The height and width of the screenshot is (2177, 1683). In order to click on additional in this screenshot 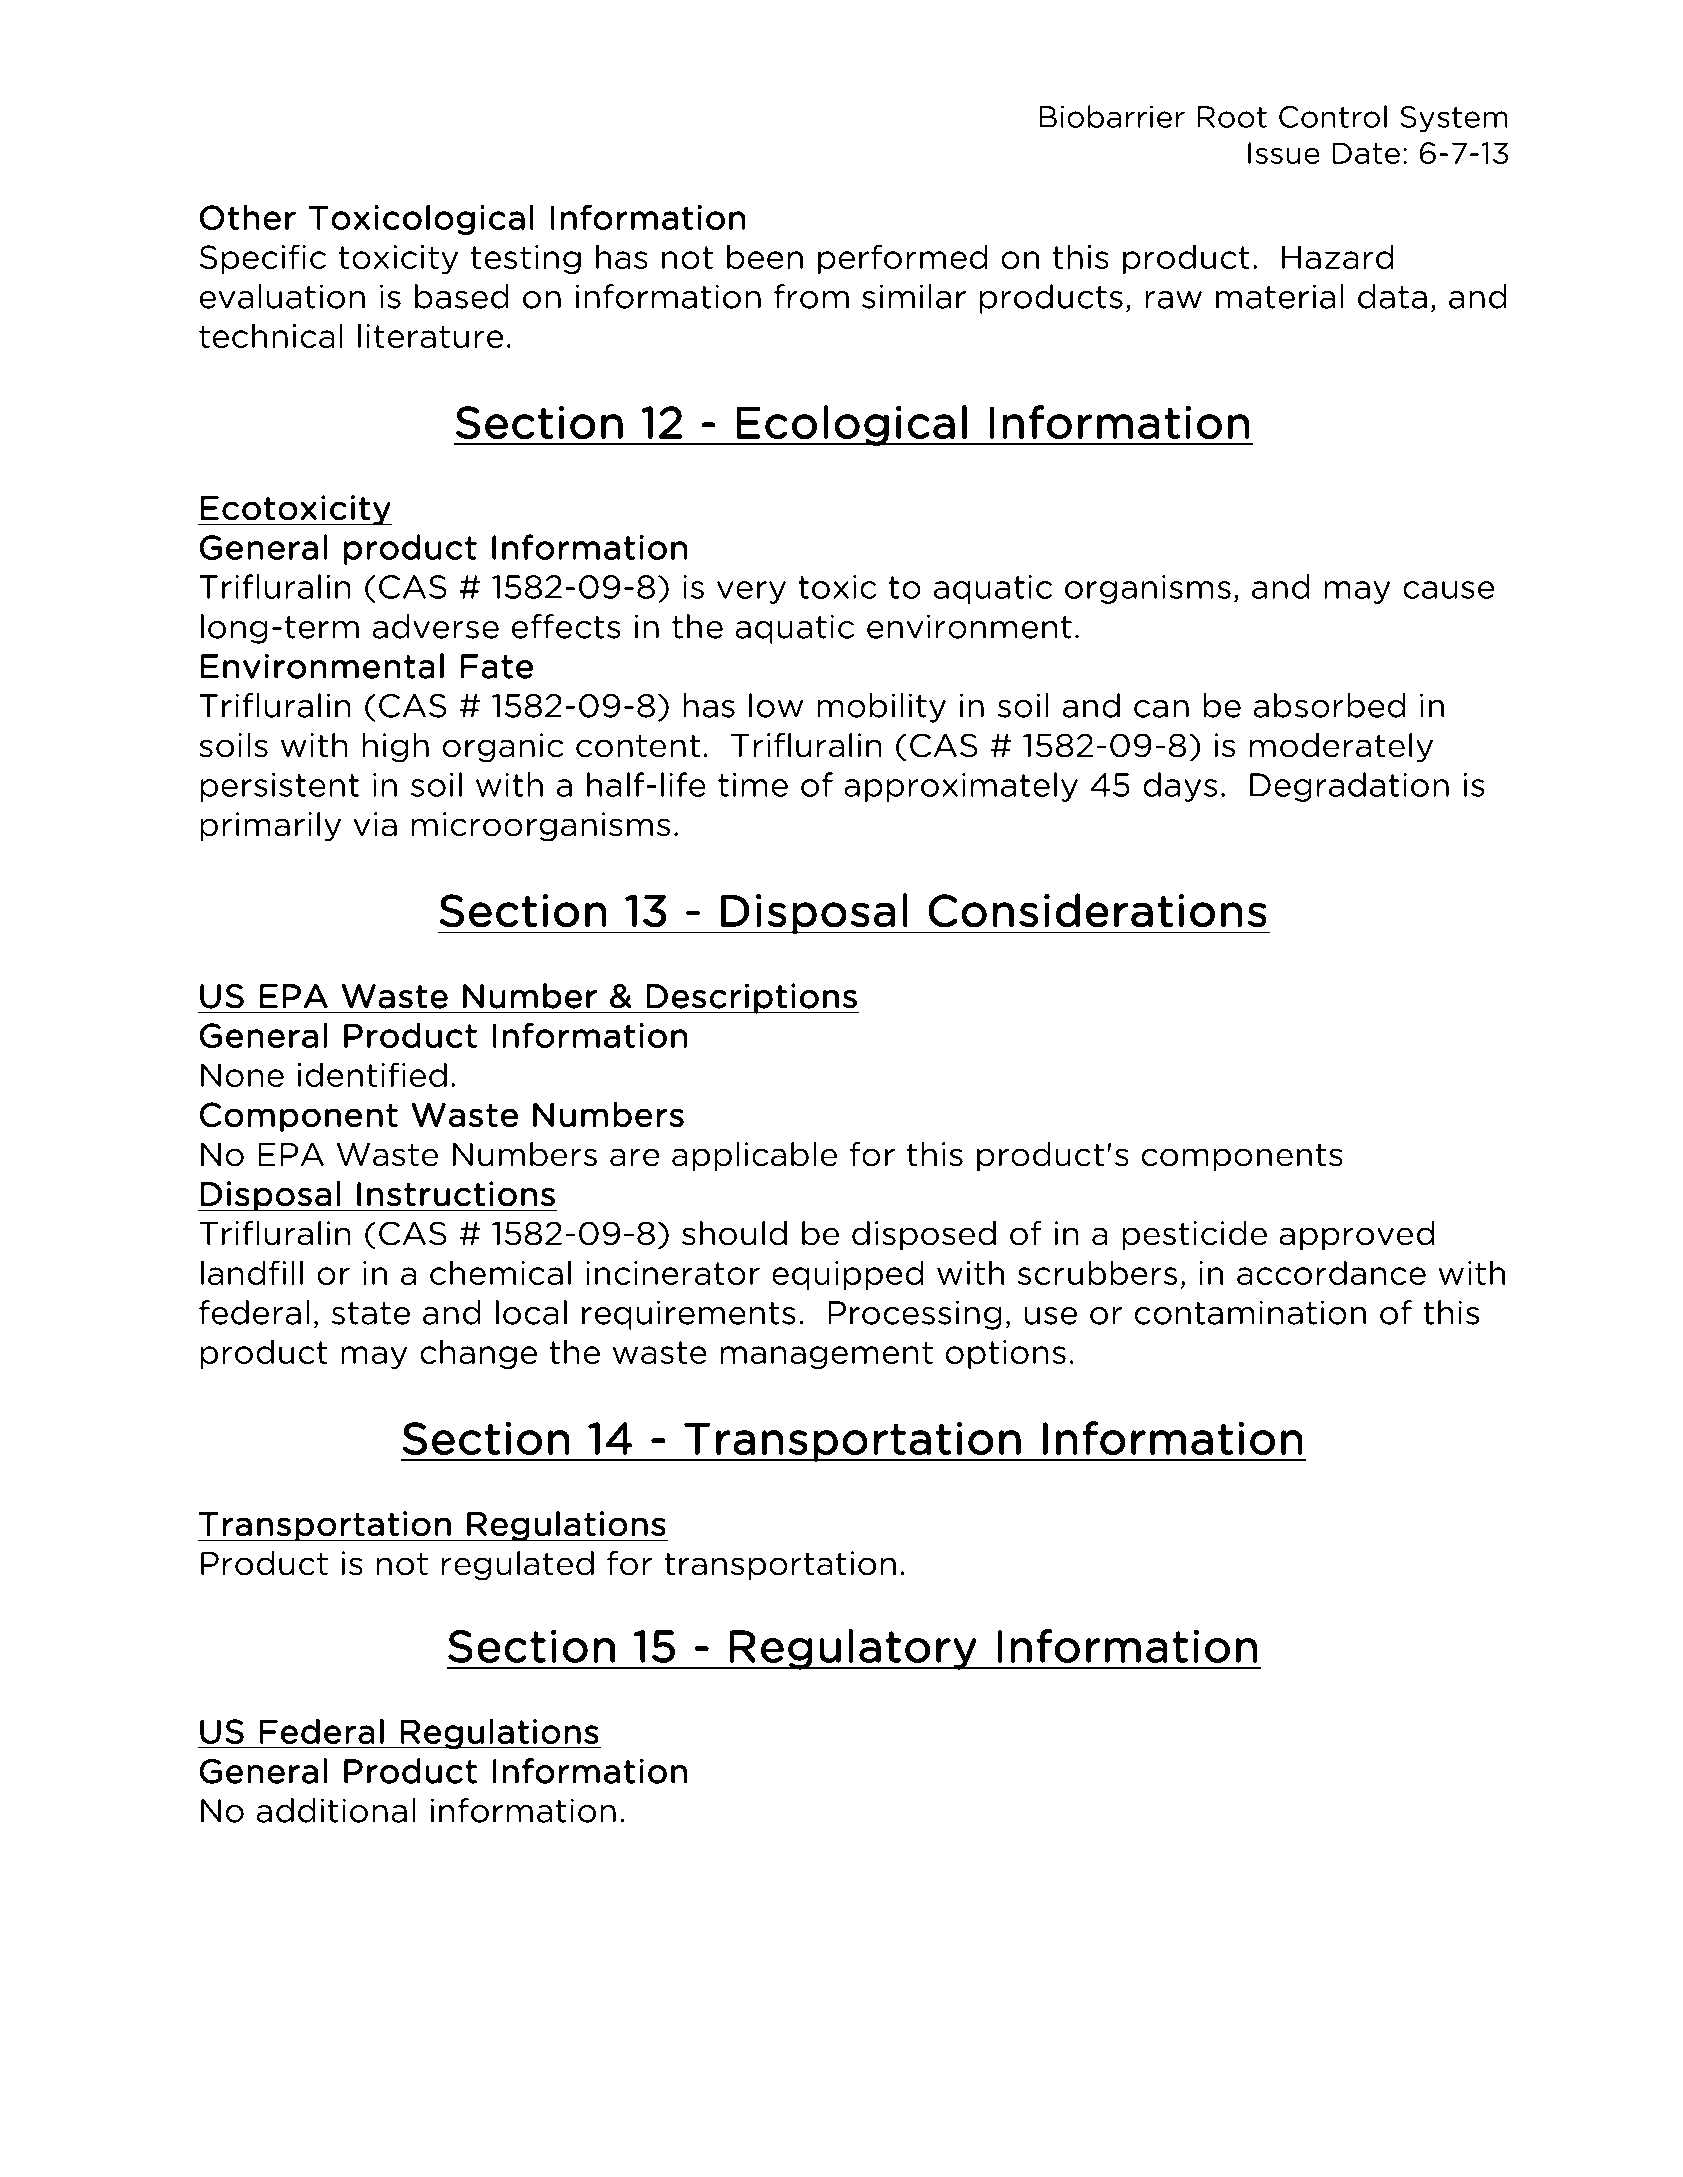, I will do `click(336, 1810)`.
